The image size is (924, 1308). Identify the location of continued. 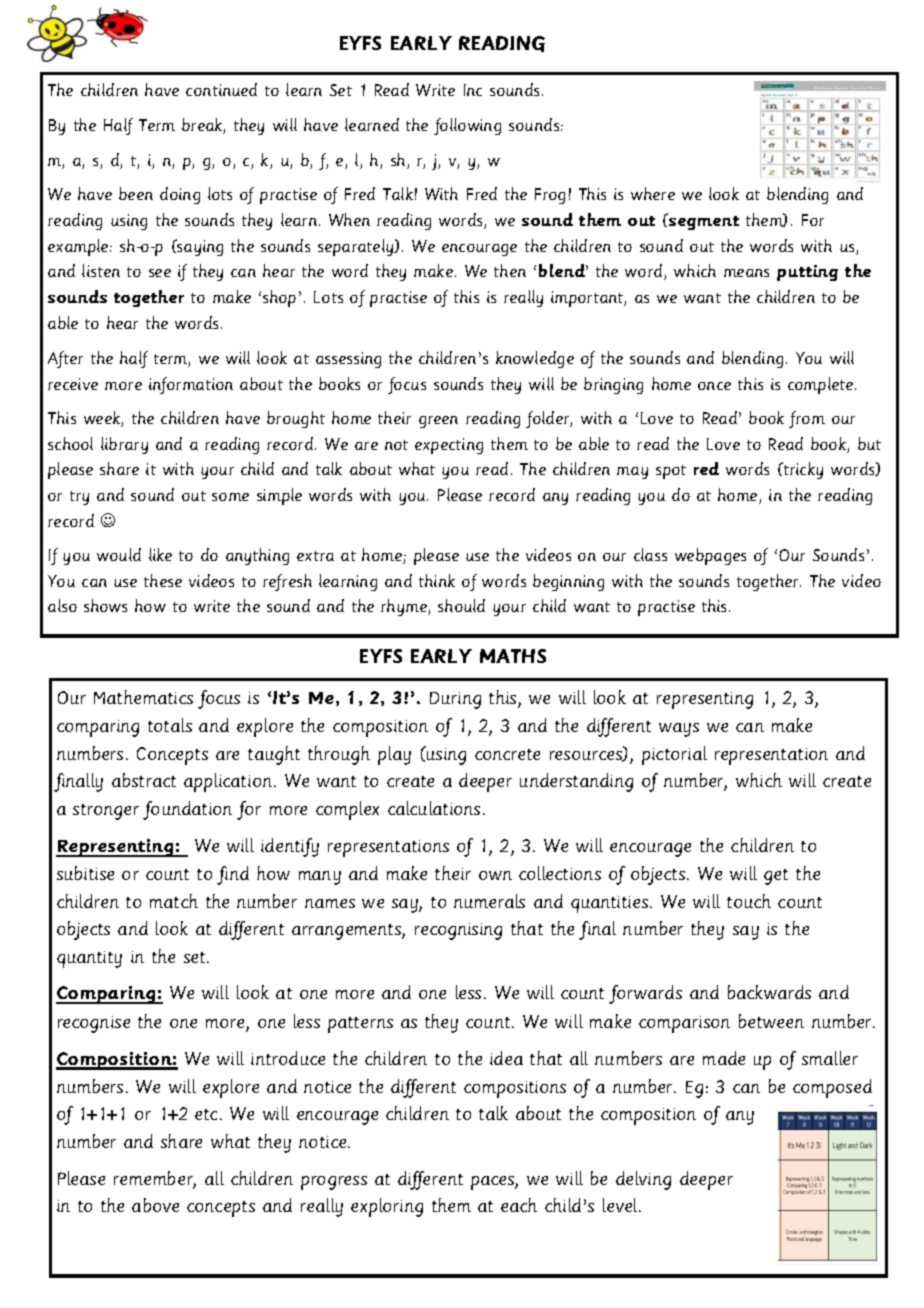
(221, 89).
